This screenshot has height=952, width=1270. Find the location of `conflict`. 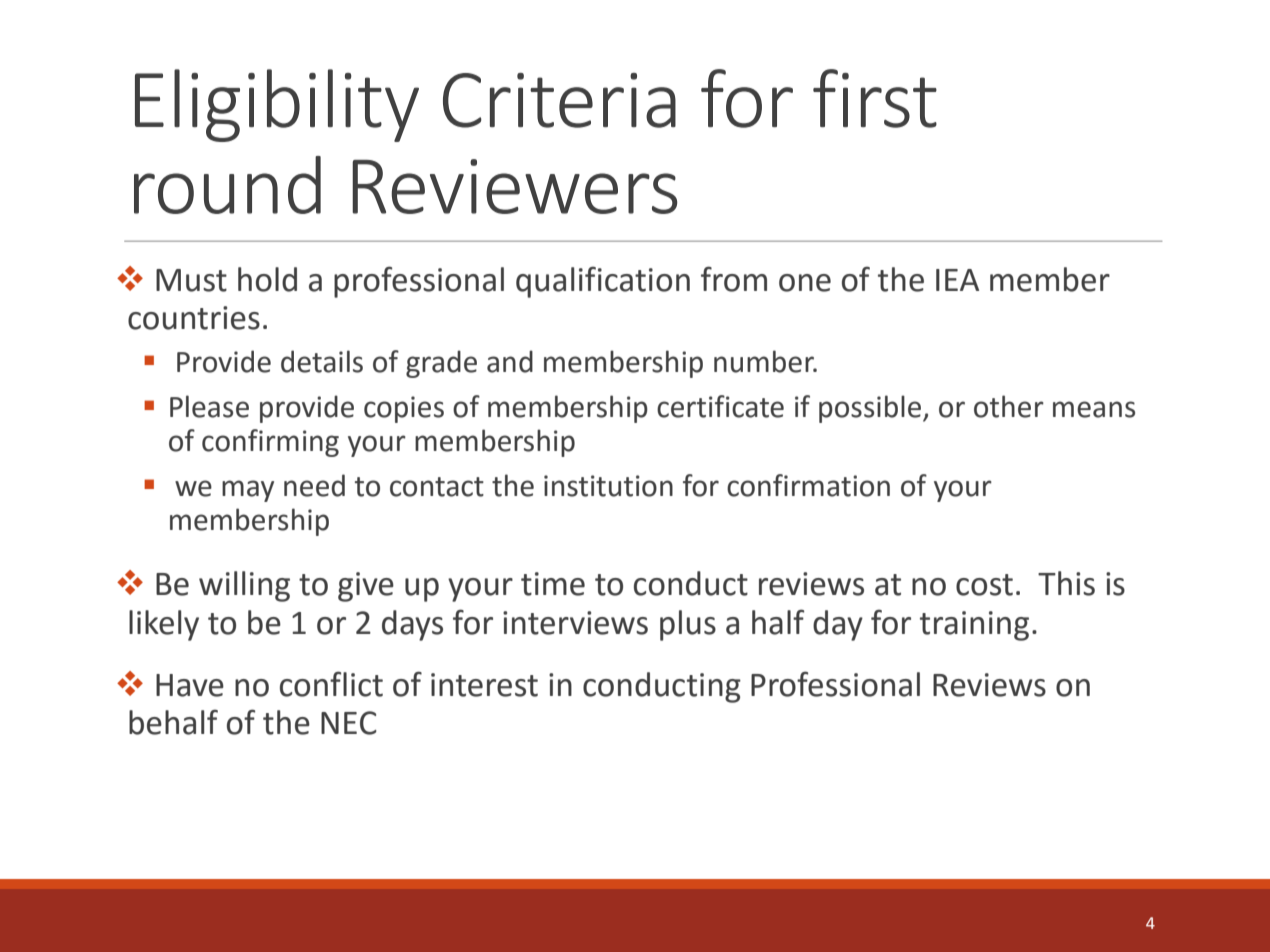

conflict is located at coordinates (331, 684).
